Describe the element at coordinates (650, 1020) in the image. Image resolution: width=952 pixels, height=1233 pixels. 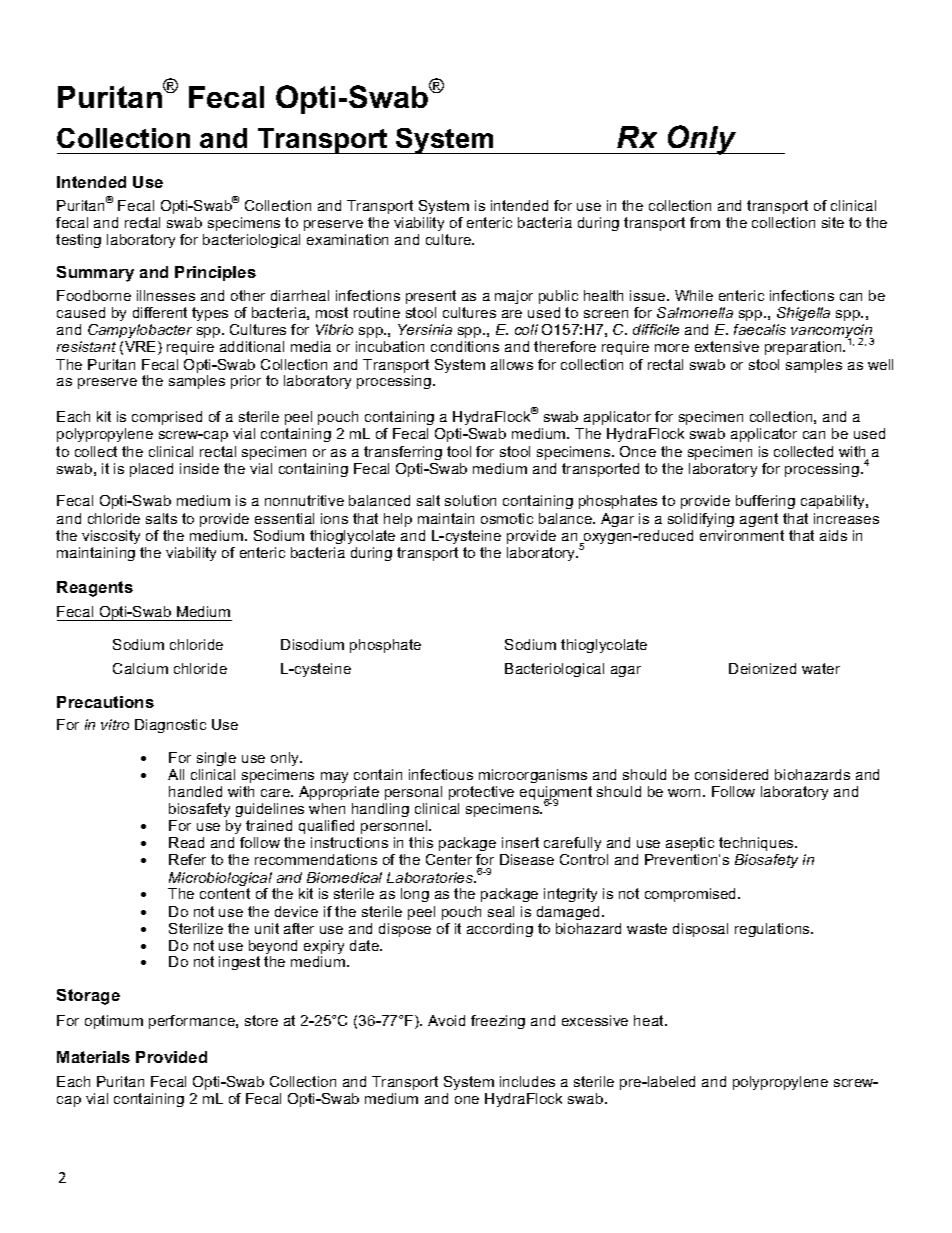
I see `heat` at that location.
